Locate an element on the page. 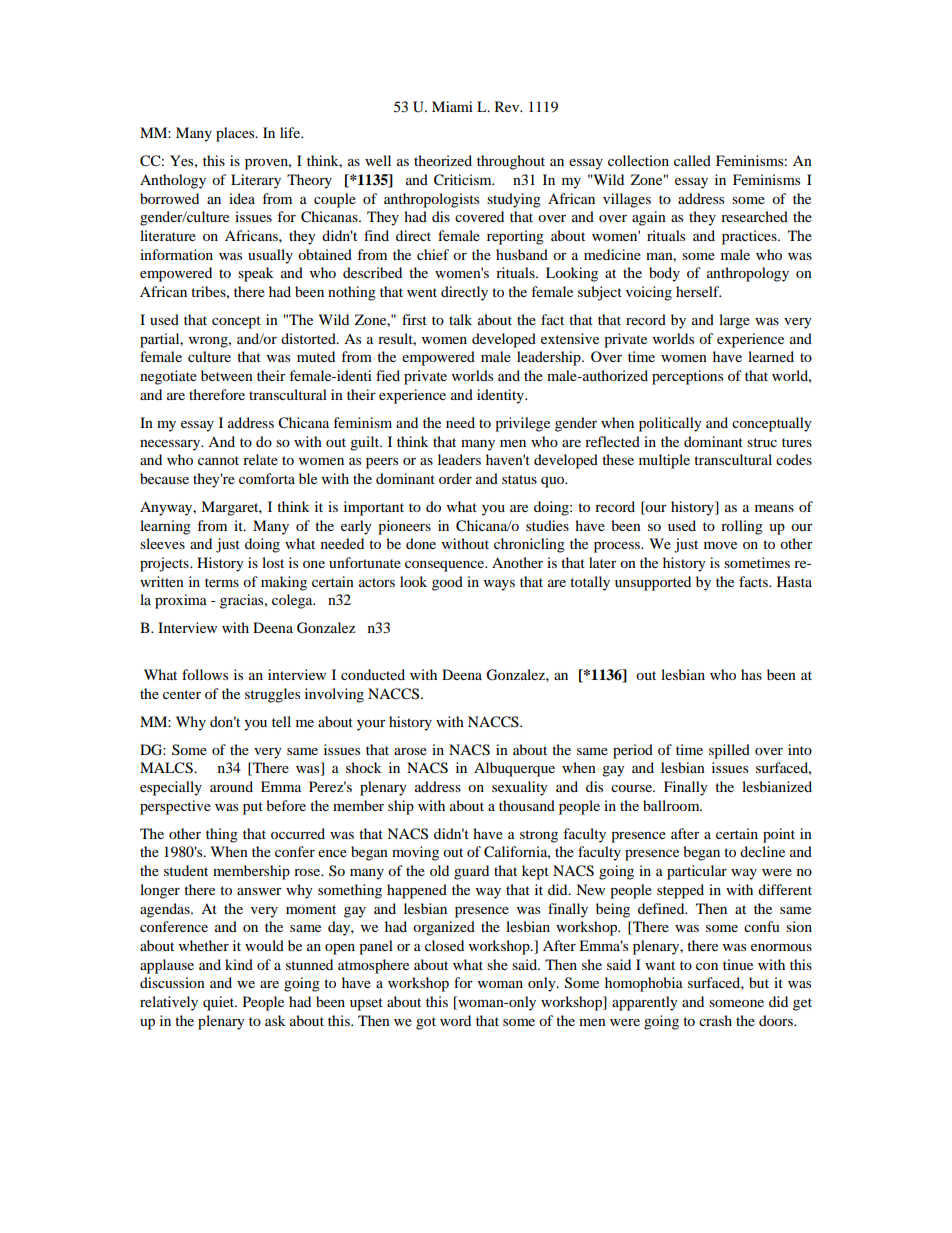 The height and width of the page is (1233, 952). move is located at coordinates (720, 545).
